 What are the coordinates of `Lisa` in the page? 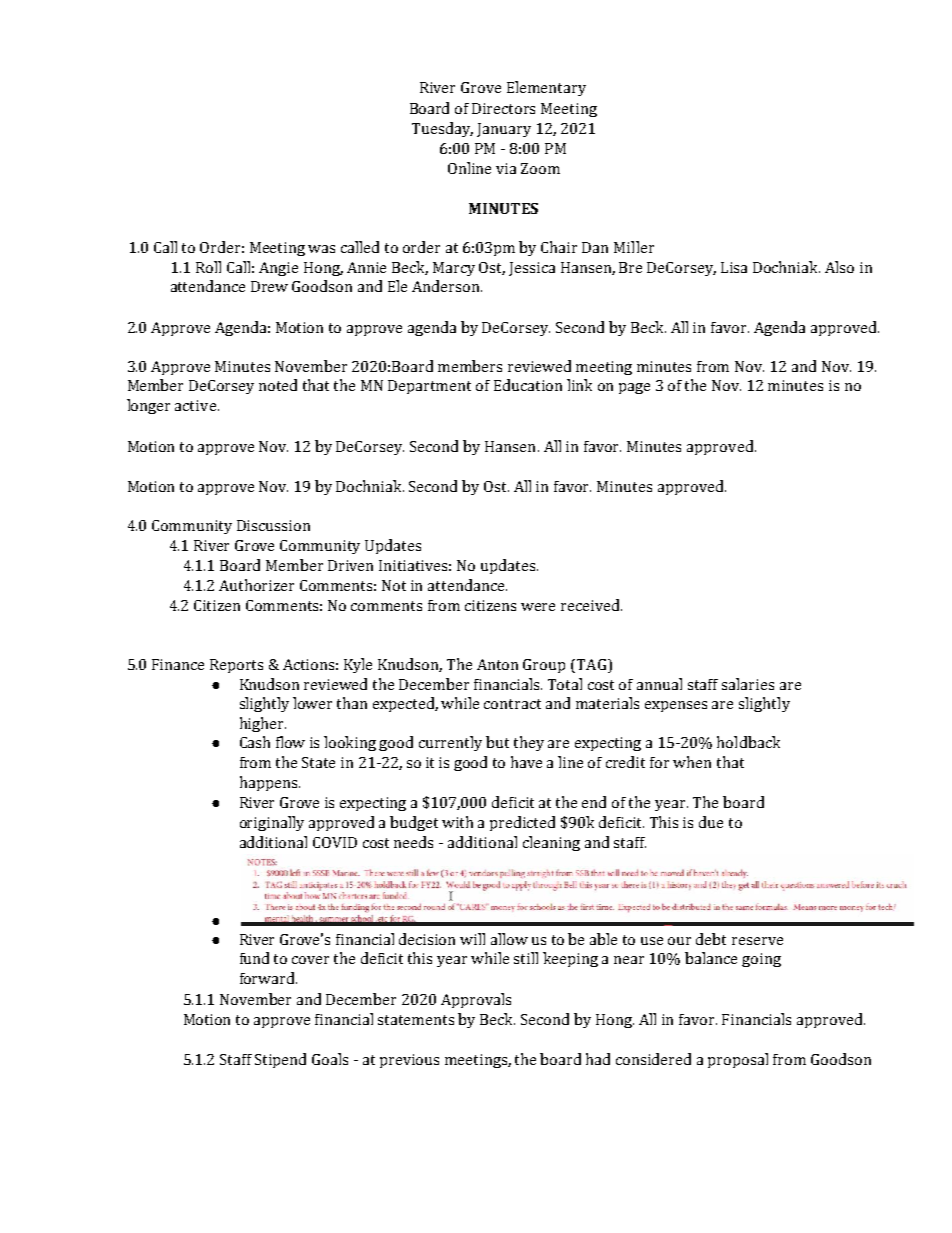 It's located at (734, 267).
